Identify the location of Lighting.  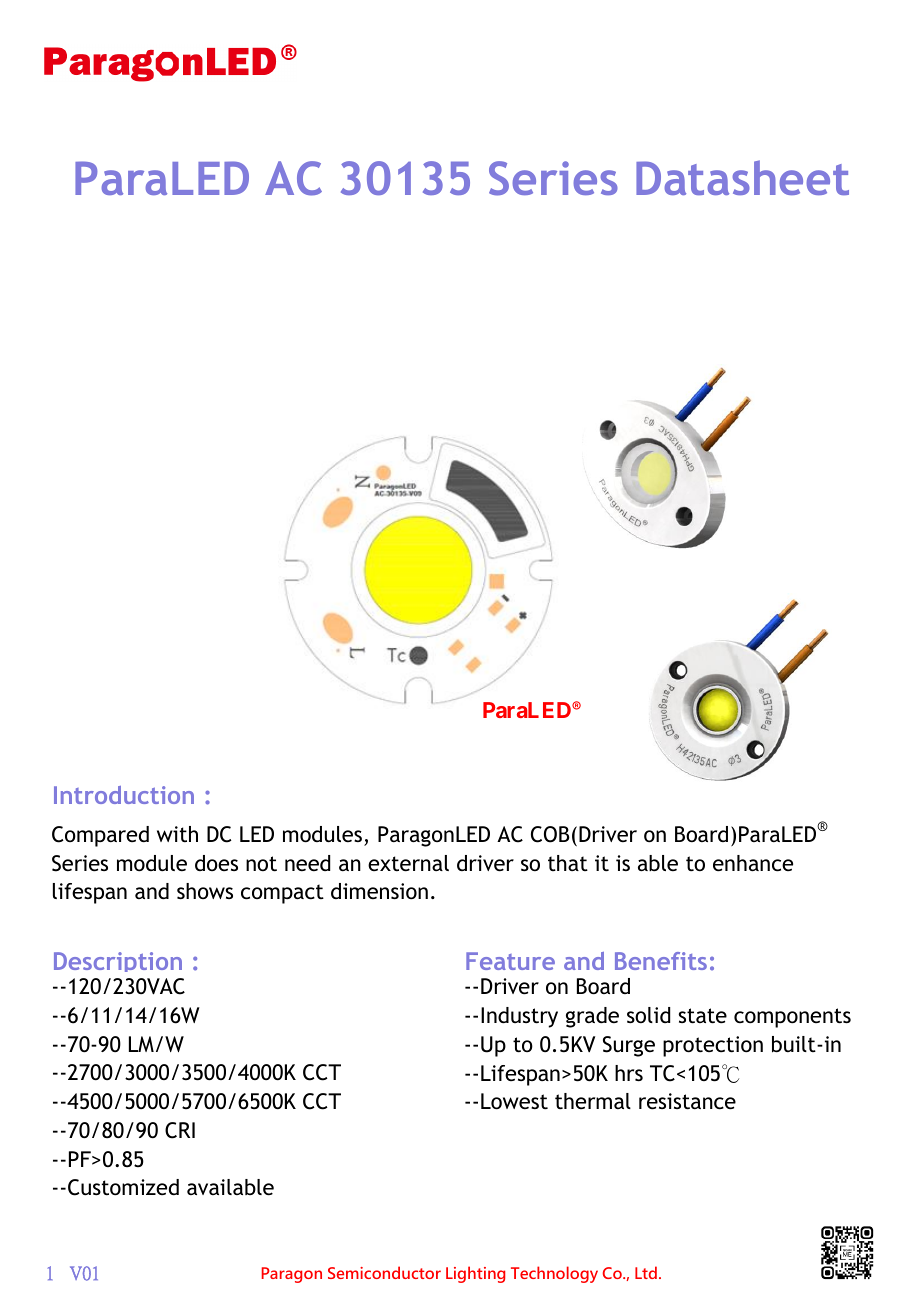
(475, 1274).
